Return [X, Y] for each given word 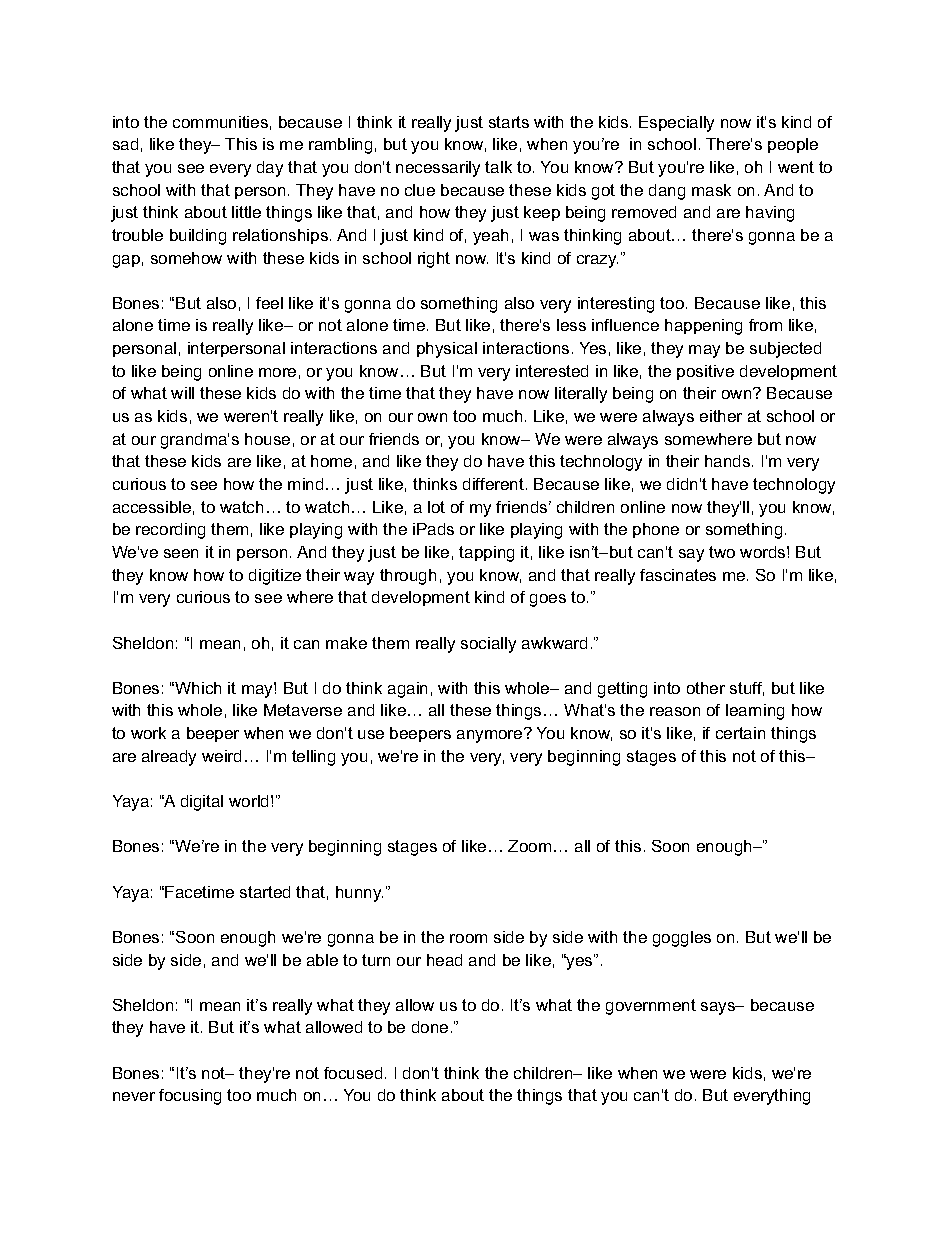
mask [711, 190]
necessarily [438, 169]
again [407, 690]
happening [703, 327]
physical [447, 350]
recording [170, 531]
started [265, 892]
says [719, 1008]
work [148, 733]
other [706, 688]
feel [269, 303]
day [270, 169]
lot [436, 507]
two [722, 552]
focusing [190, 1097]
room [468, 938]
